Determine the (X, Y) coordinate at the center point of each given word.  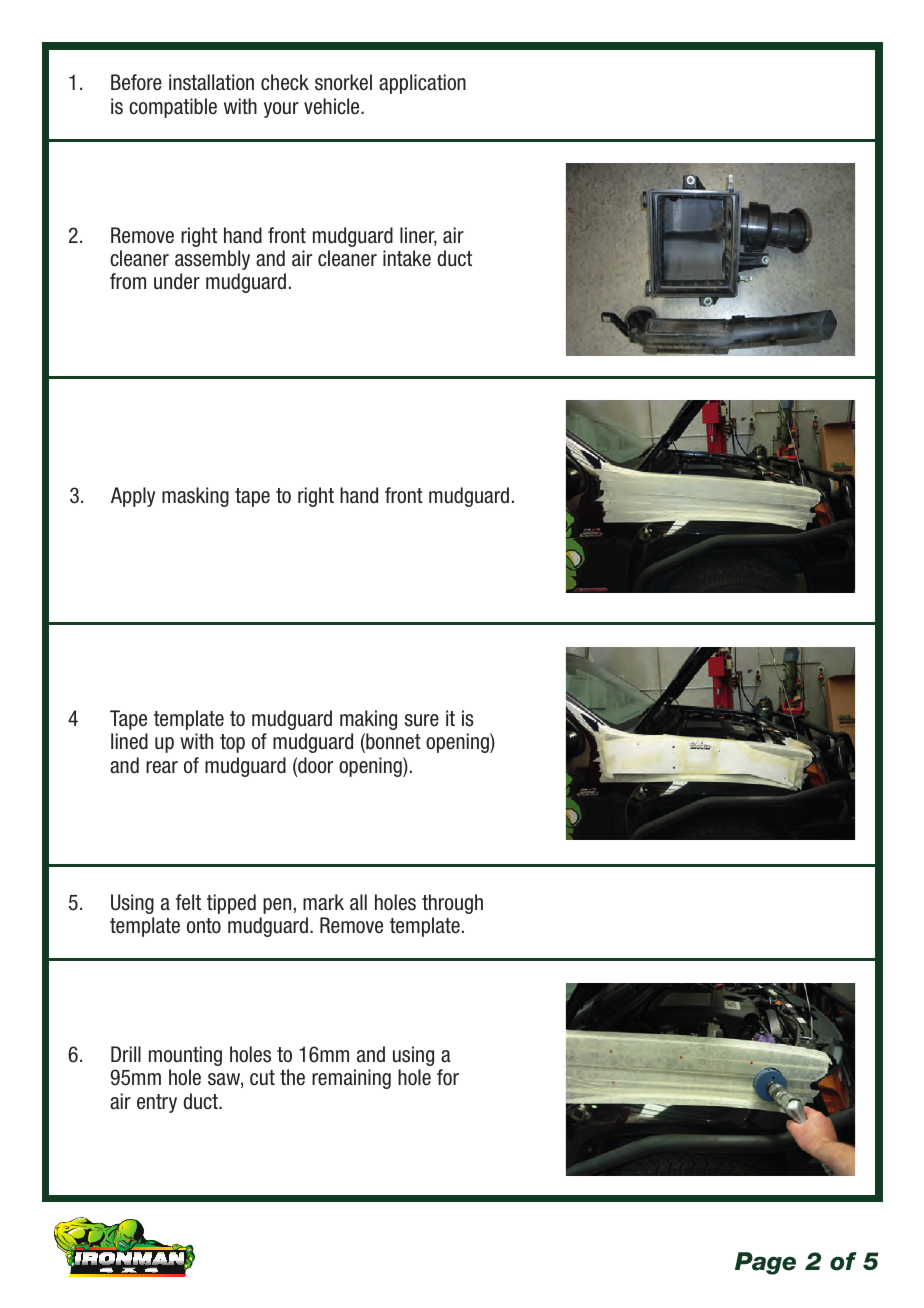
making (368, 720)
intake (407, 258)
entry (157, 1103)
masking (195, 497)
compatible (173, 108)
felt (188, 902)
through (452, 904)
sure (422, 720)
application (422, 84)
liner (418, 236)
